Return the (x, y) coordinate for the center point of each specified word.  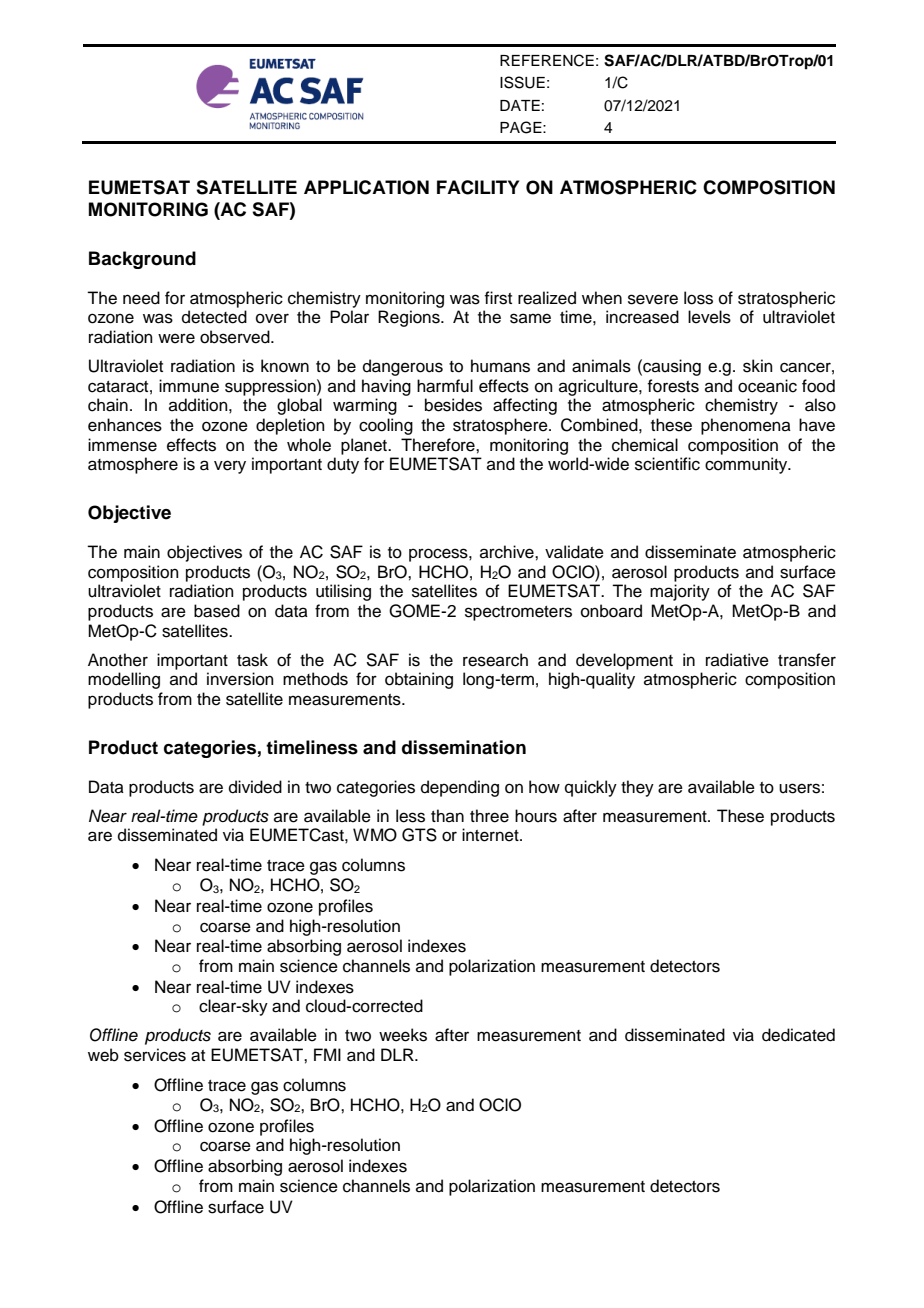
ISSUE (522, 82)
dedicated (798, 1035)
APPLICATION (366, 187)
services (155, 1055)
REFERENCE (547, 60)
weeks (403, 1035)
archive (508, 552)
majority (680, 592)
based (217, 611)
